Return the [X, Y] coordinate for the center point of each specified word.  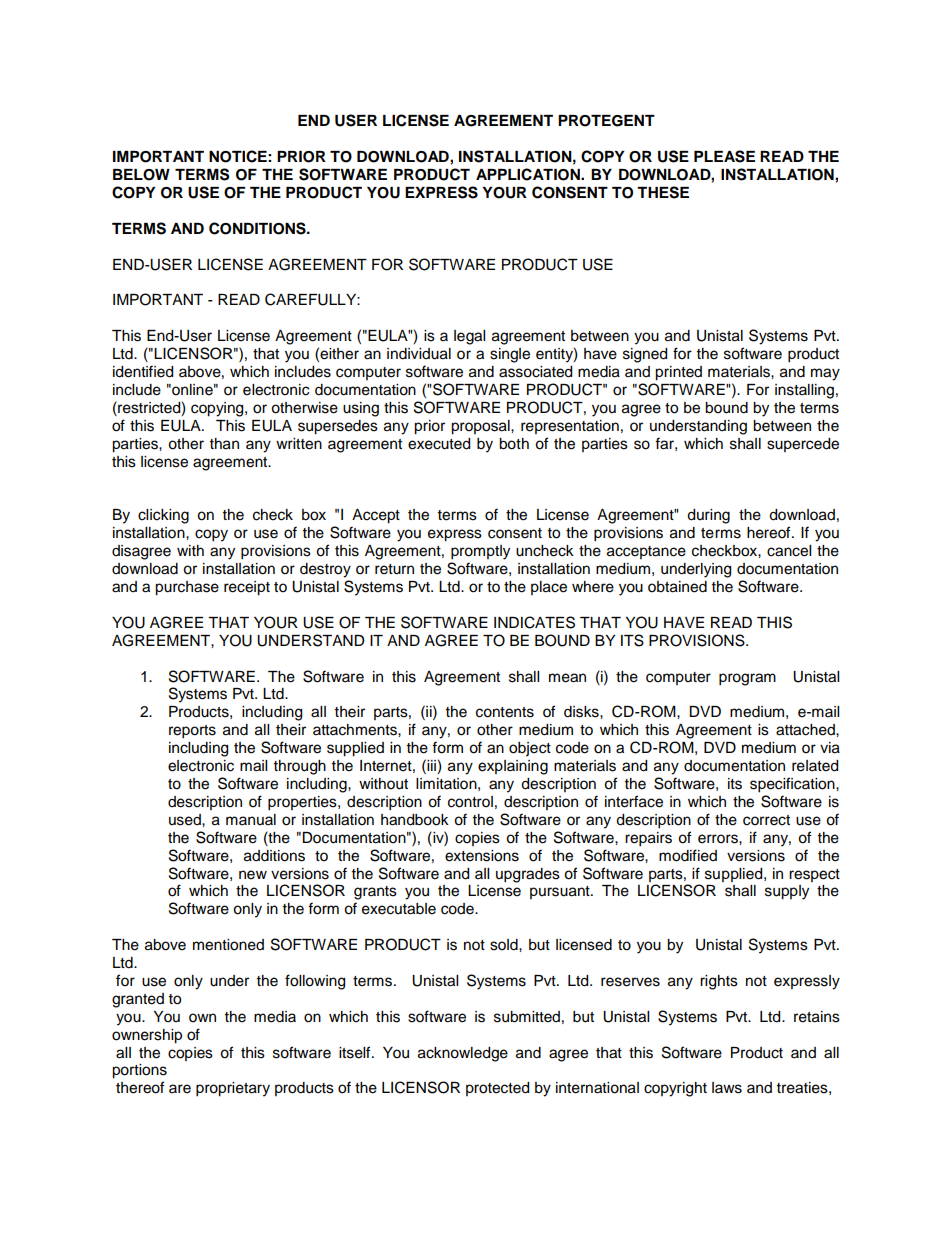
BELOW [141, 175]
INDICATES [534, 622]
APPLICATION [529, 174]
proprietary [233, 1089]
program [747, 679]
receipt [247, 588]
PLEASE [724, 156]
